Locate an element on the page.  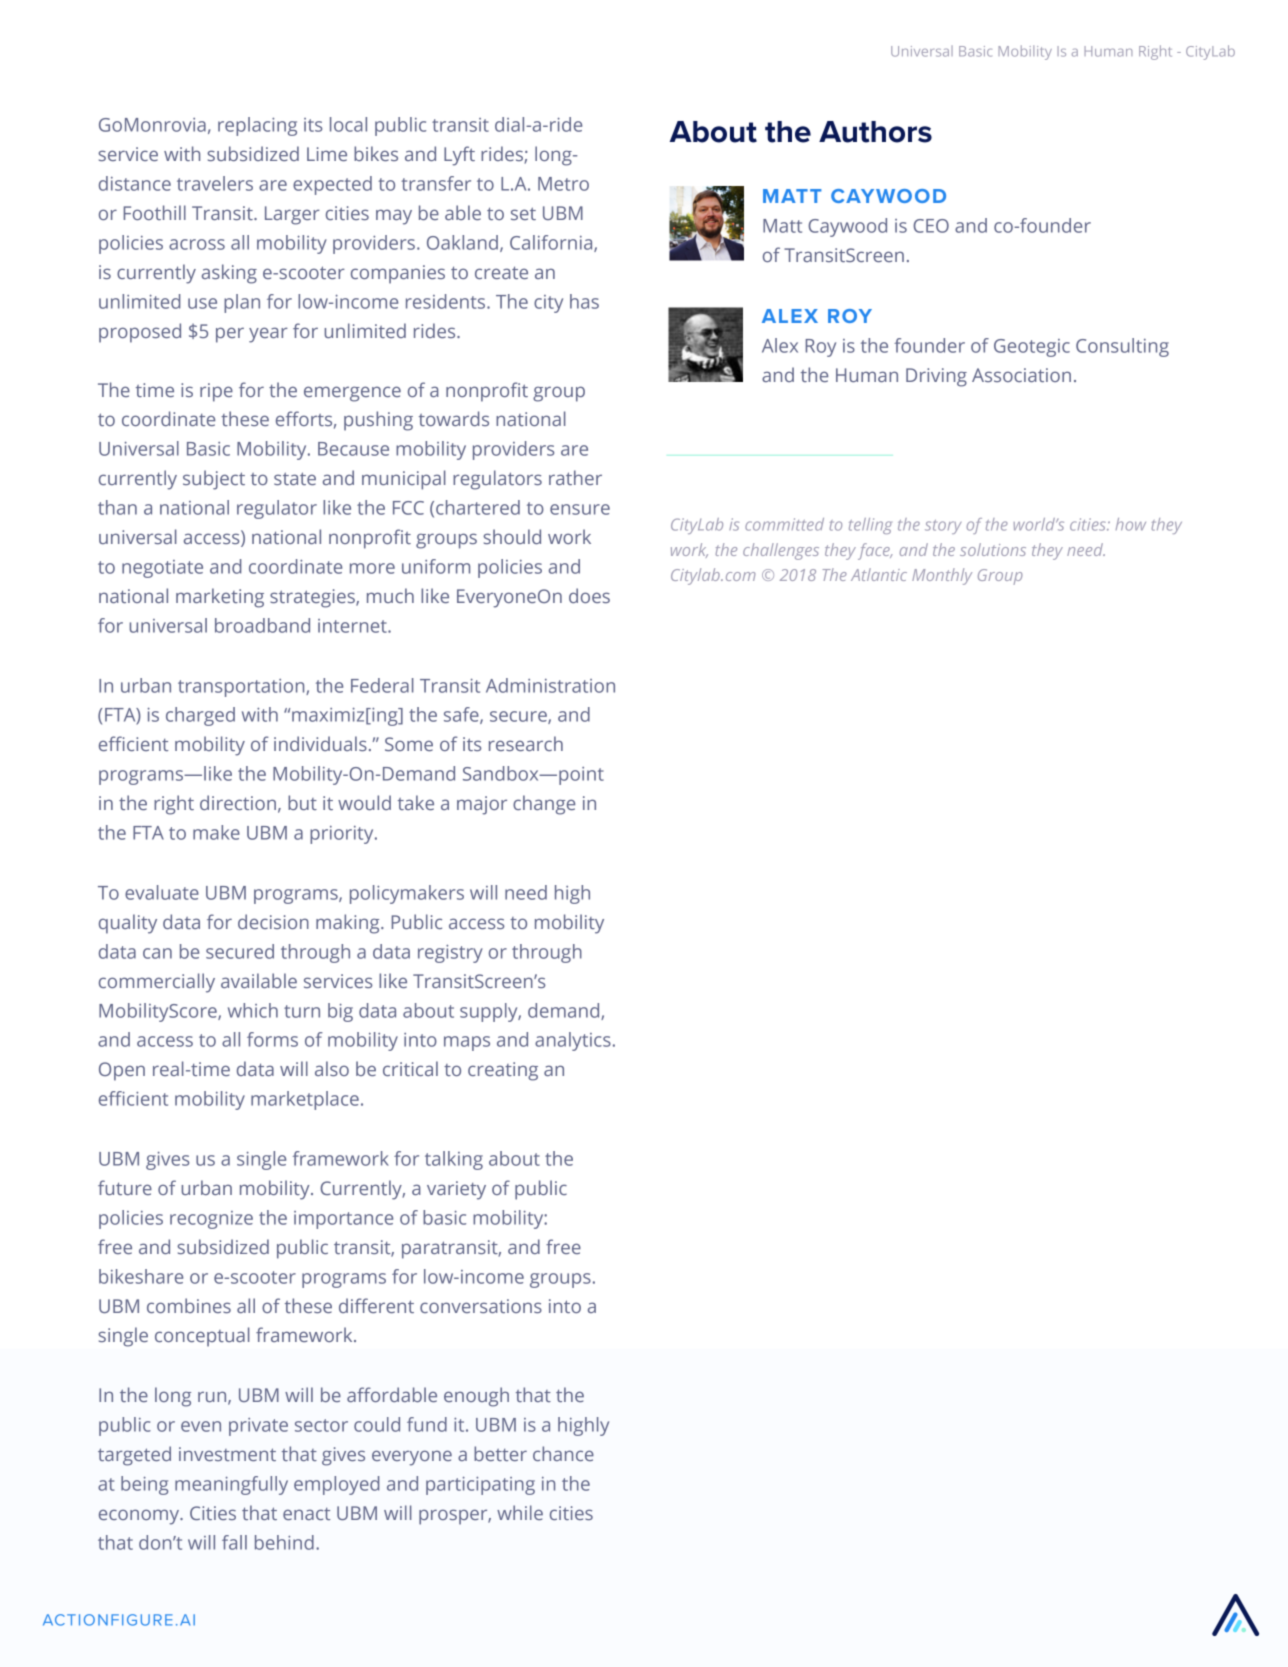
Metro is located at coordinates (563, 184).
